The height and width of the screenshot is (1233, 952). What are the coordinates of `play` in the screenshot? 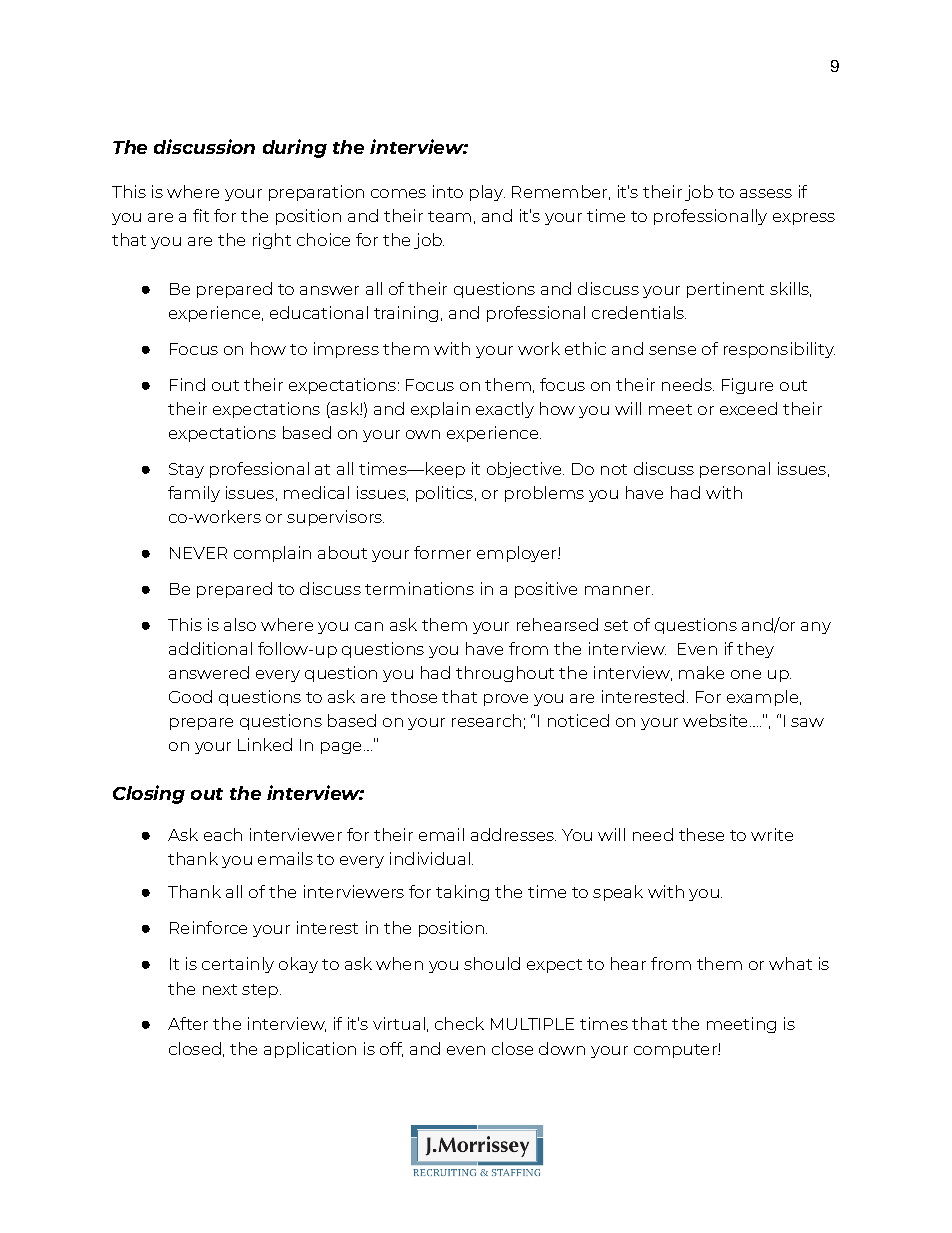 It's located at (487, 193).
